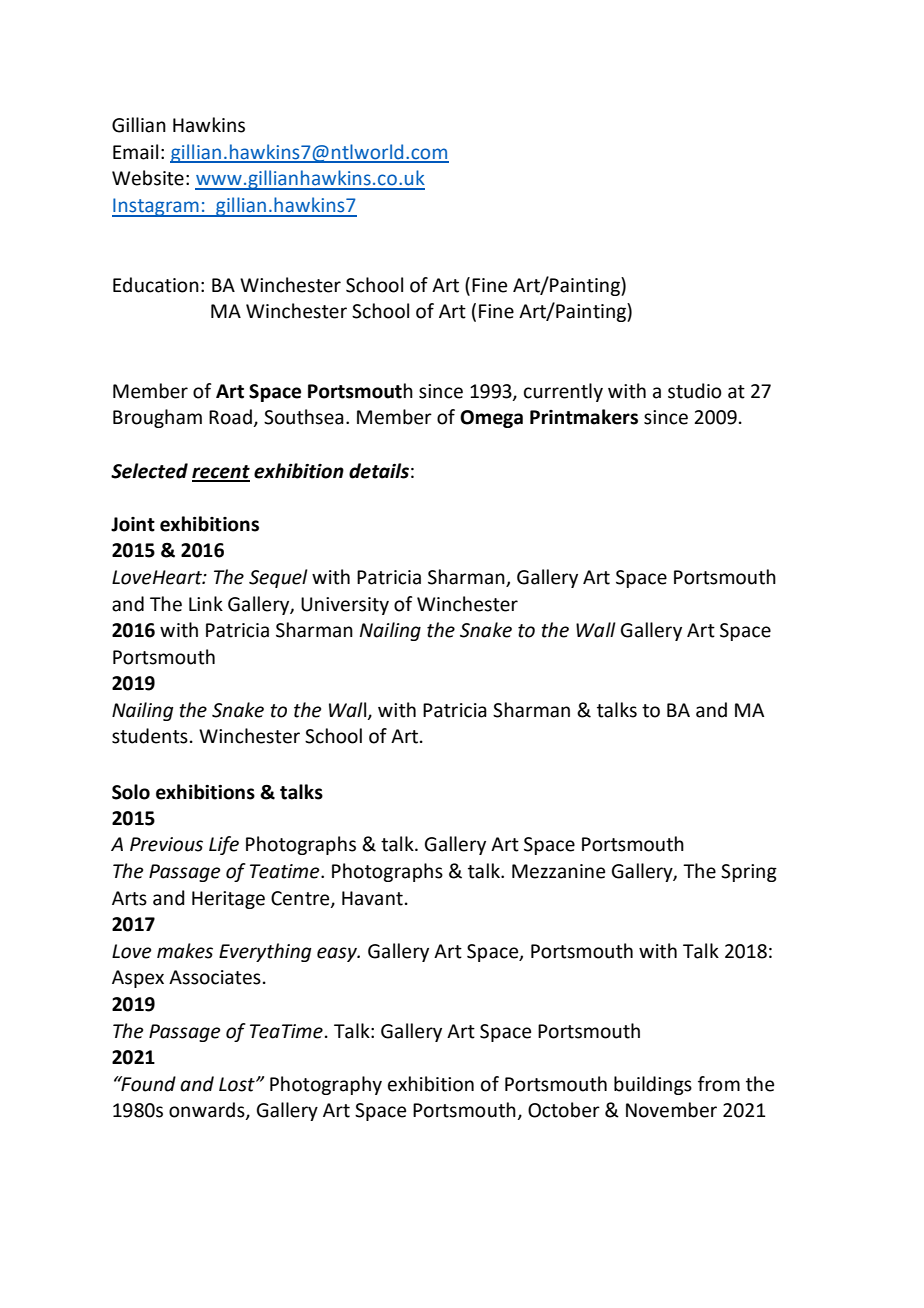  I want to click on Website, so click(148, 178).
